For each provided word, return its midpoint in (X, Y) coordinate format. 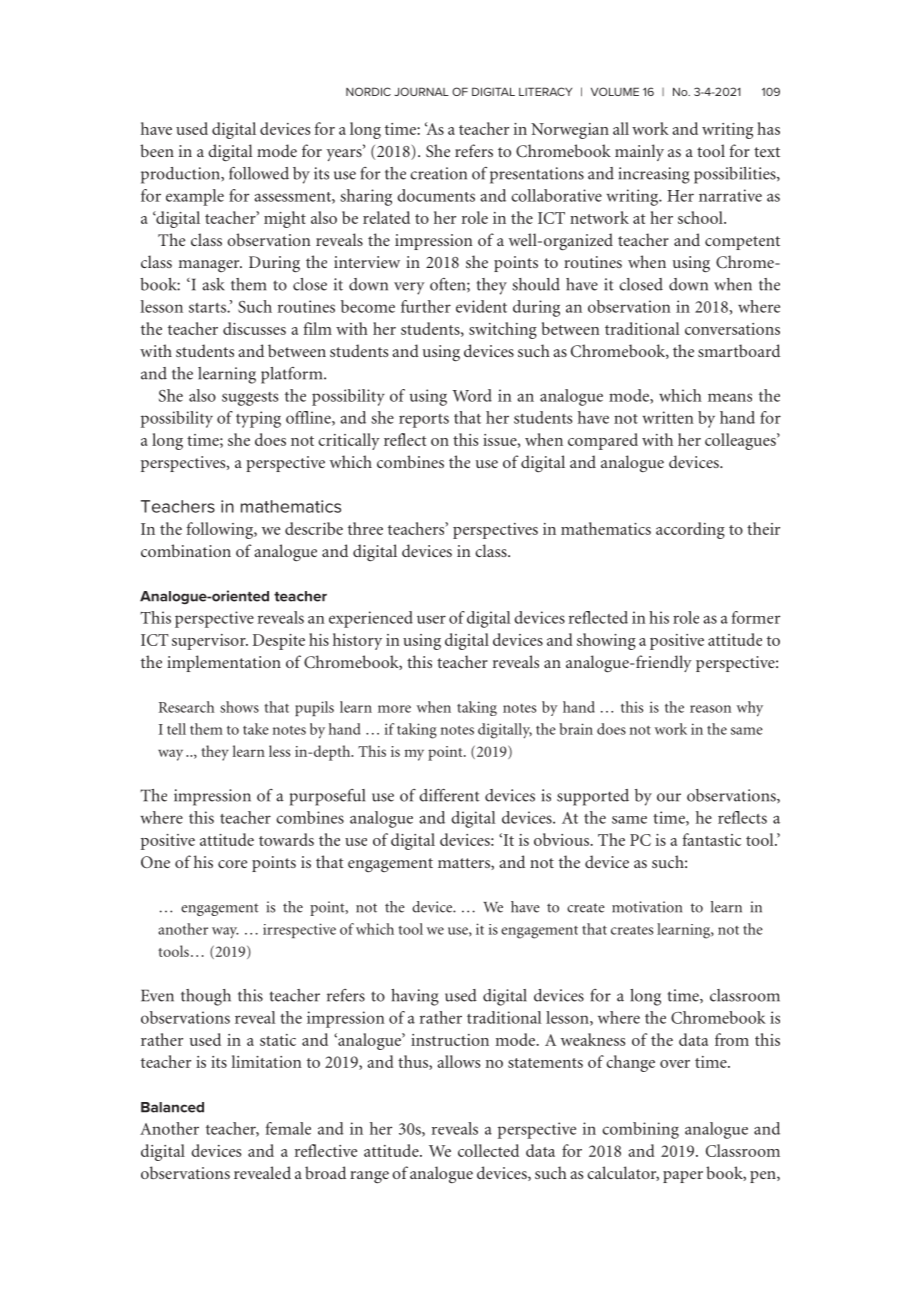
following (221, 530)
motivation (647, 907)
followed (259, 173)
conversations (732, 329)
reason (710, 709)
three (365, 528)
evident (481, 306)
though (206, 997)
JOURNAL (421, 91)
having (415, 997)
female (288, 1128)
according (690, 530)
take (256, 729)
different (449, 795)
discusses (254, 328)
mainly (639, 152)
